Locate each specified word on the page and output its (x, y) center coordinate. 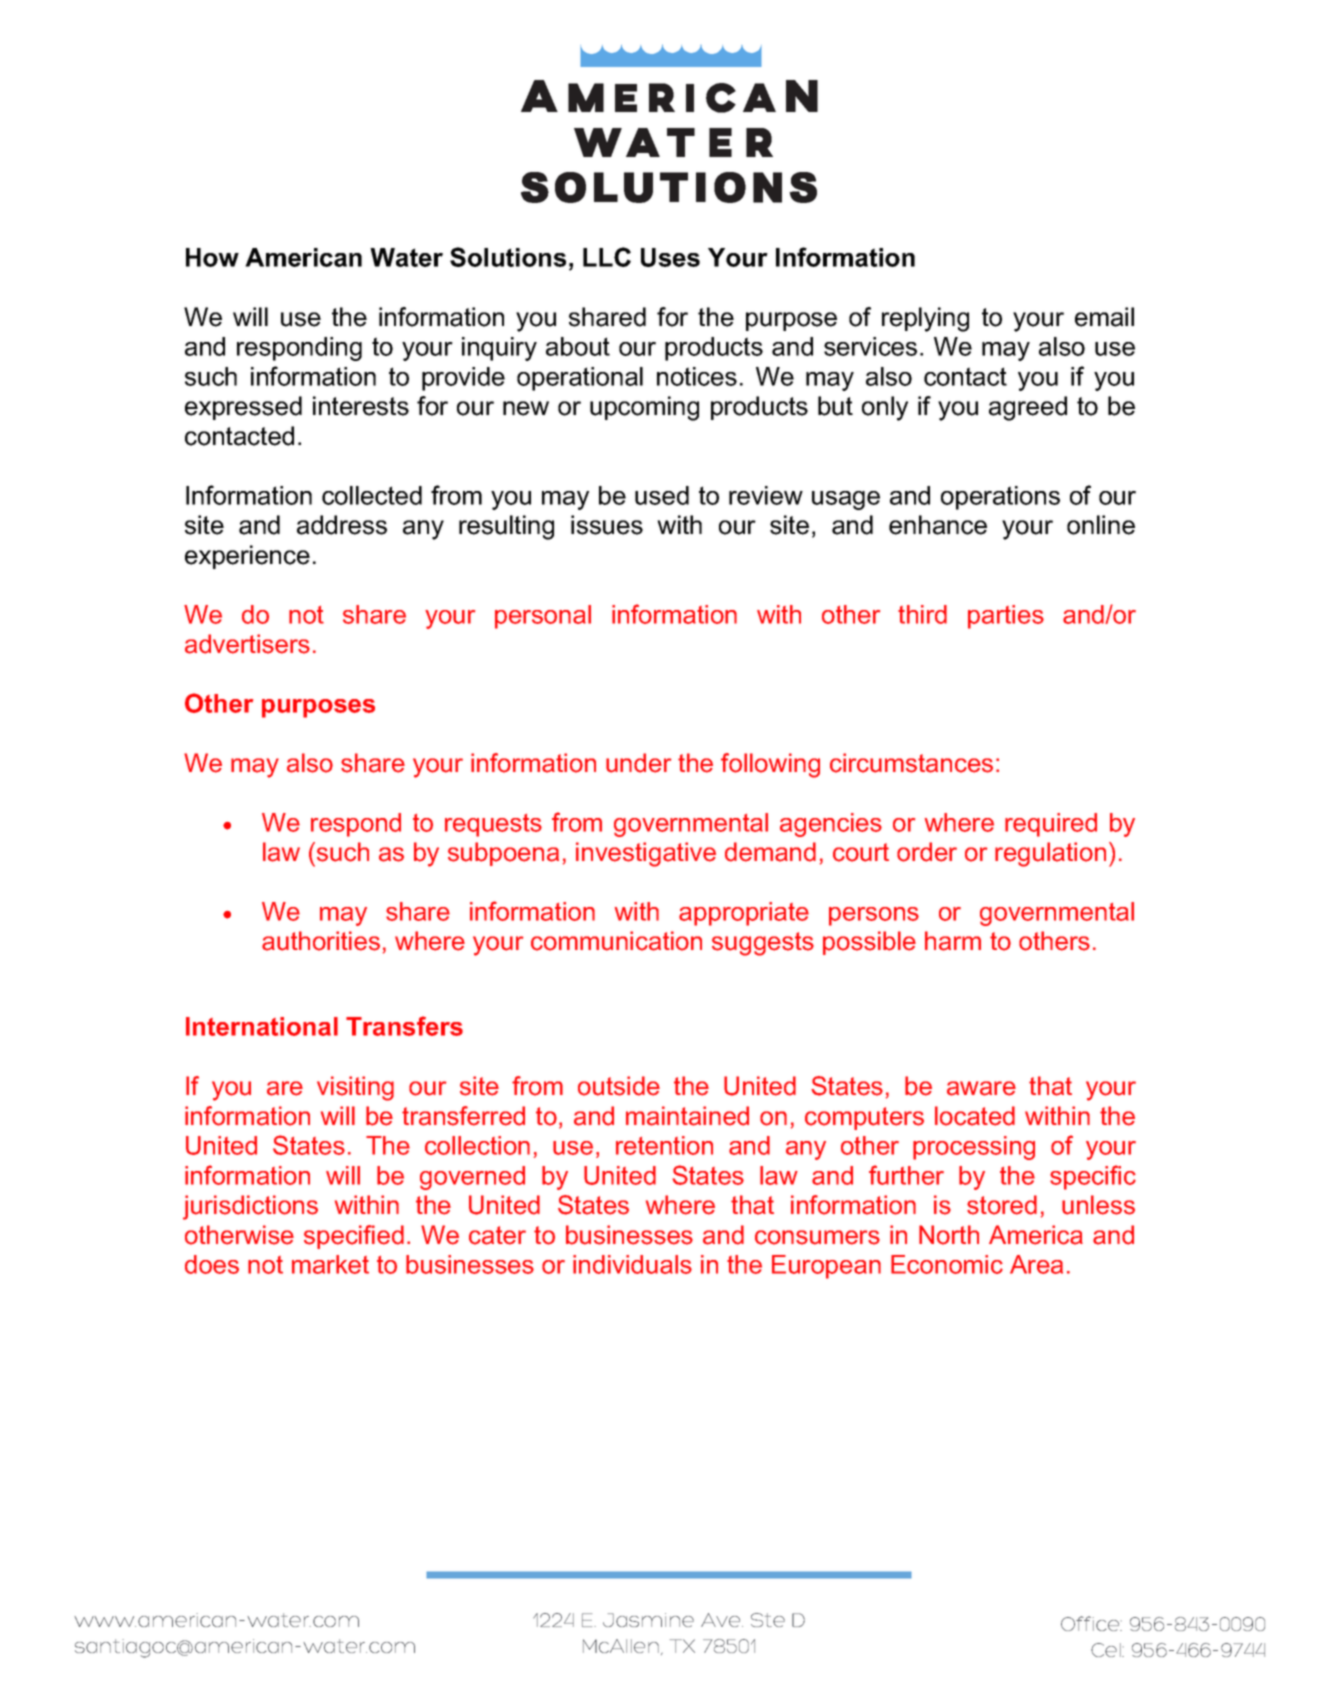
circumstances (911, 763)
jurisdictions (250, 1207)
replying (925, 319)
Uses (670, 257)
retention (664, 1145)
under (638, 763)
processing (974, 1148)
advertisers (247, 644)
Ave (722, 1620)
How (212, 257)
